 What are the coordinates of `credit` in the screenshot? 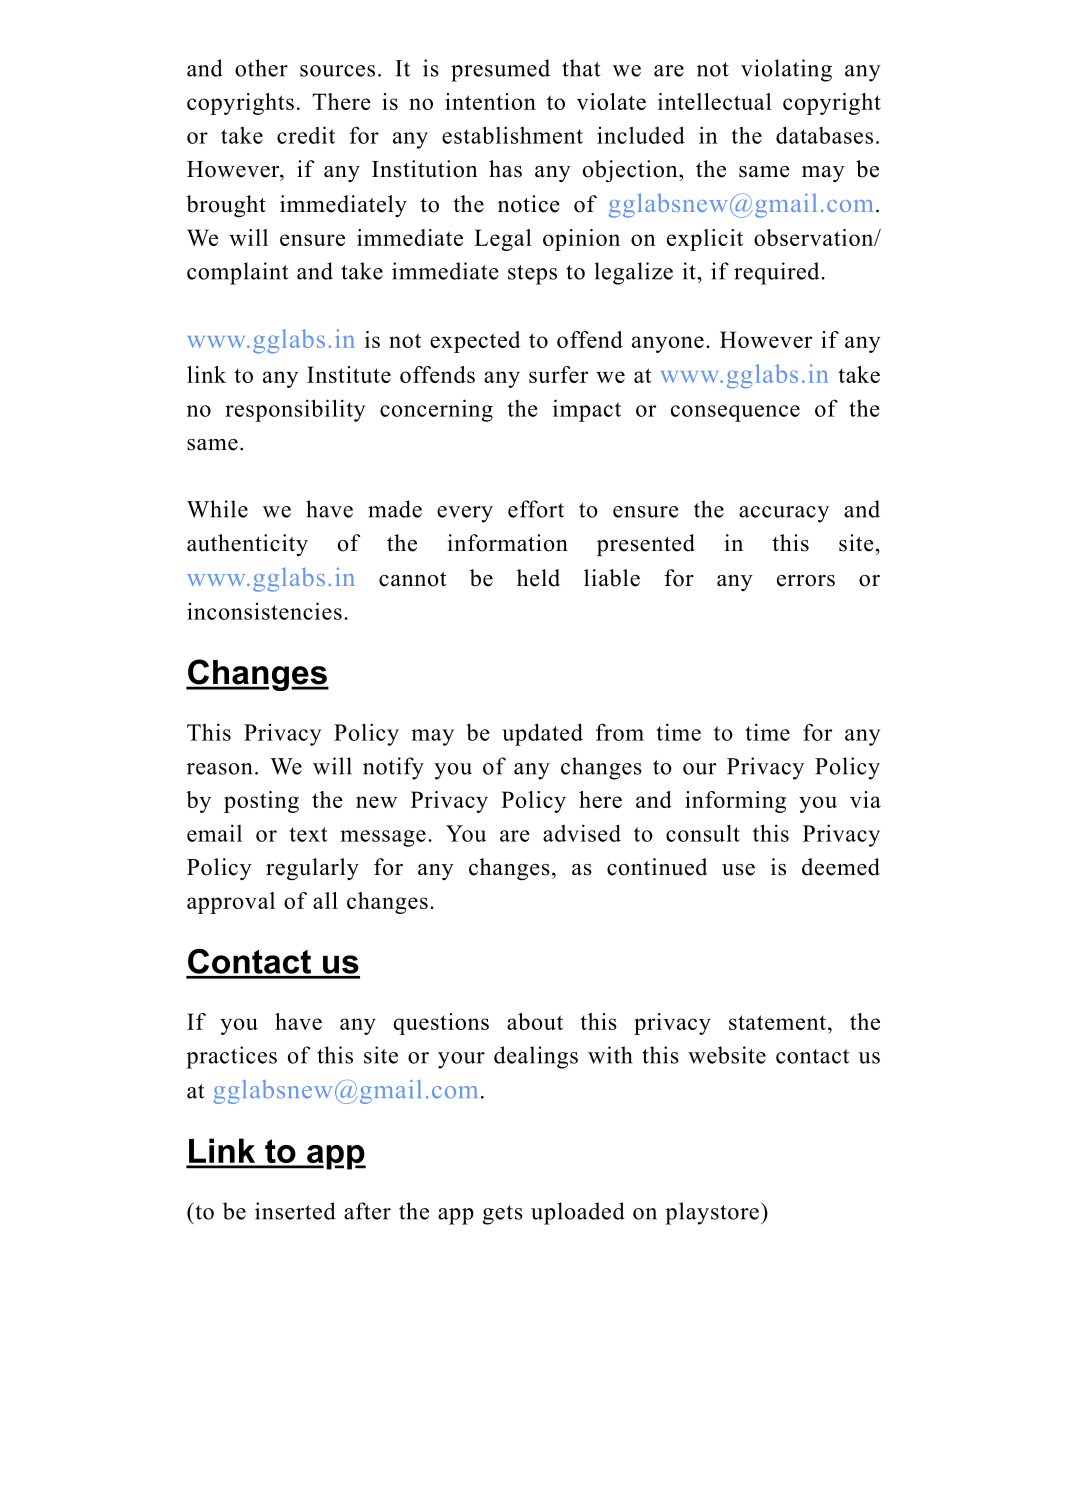 It's located at (306, 135).
